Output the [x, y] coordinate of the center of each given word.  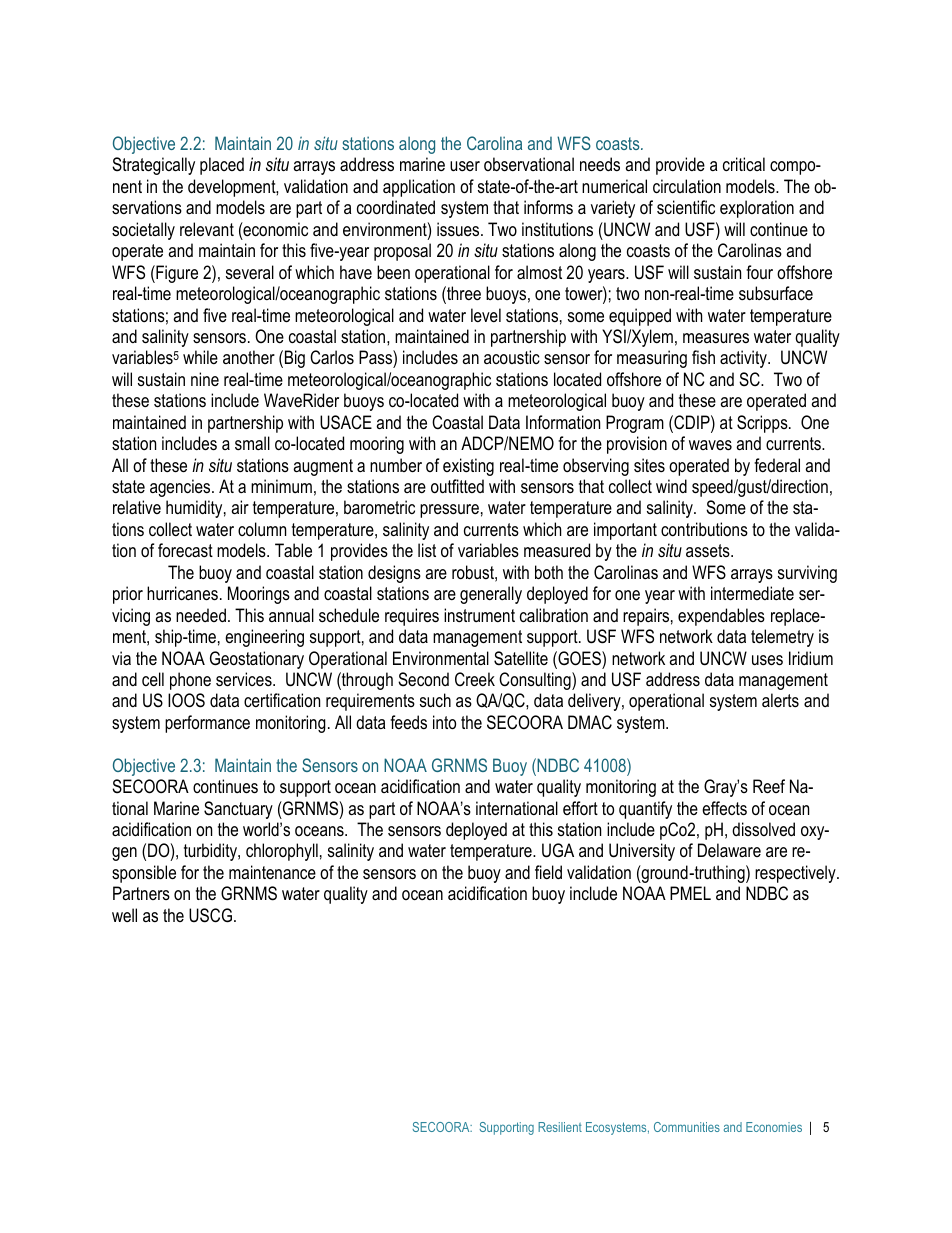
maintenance [272, 872]
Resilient [560, 1127]
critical [744, 164]
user [465, 166]
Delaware [729, 850]
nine [205, 379]
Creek [475, 679]
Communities [687, 1127]
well [124, 915]
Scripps [763, 424]
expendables [721, 617]
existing [468, 467]
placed [222, 166]
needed [201, 615]
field [548, 872]
